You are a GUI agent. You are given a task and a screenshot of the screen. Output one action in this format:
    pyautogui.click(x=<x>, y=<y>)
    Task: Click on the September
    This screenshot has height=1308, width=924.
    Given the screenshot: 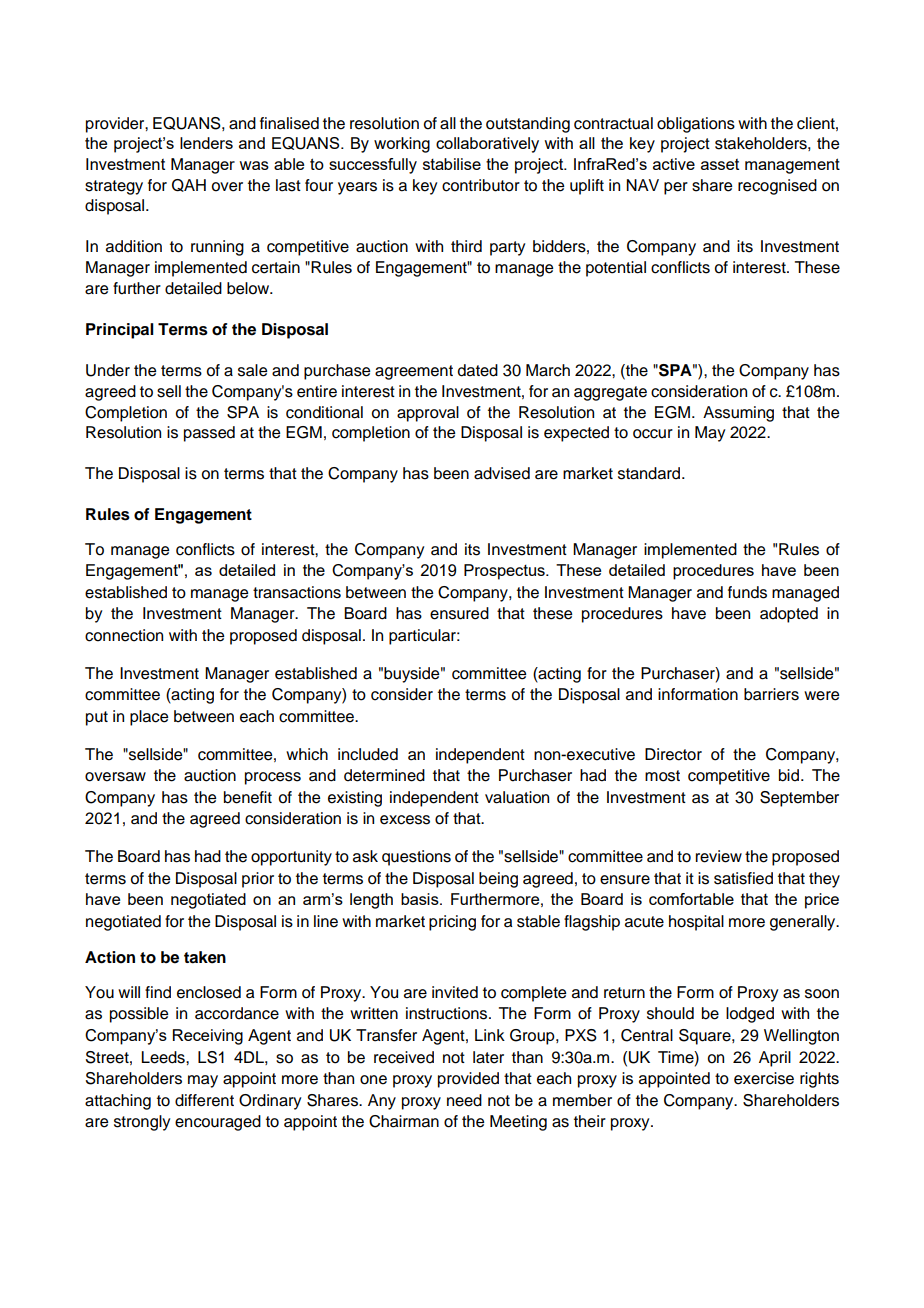 What is the action you would take?
    pyautogui.click(x=799, y=799)
